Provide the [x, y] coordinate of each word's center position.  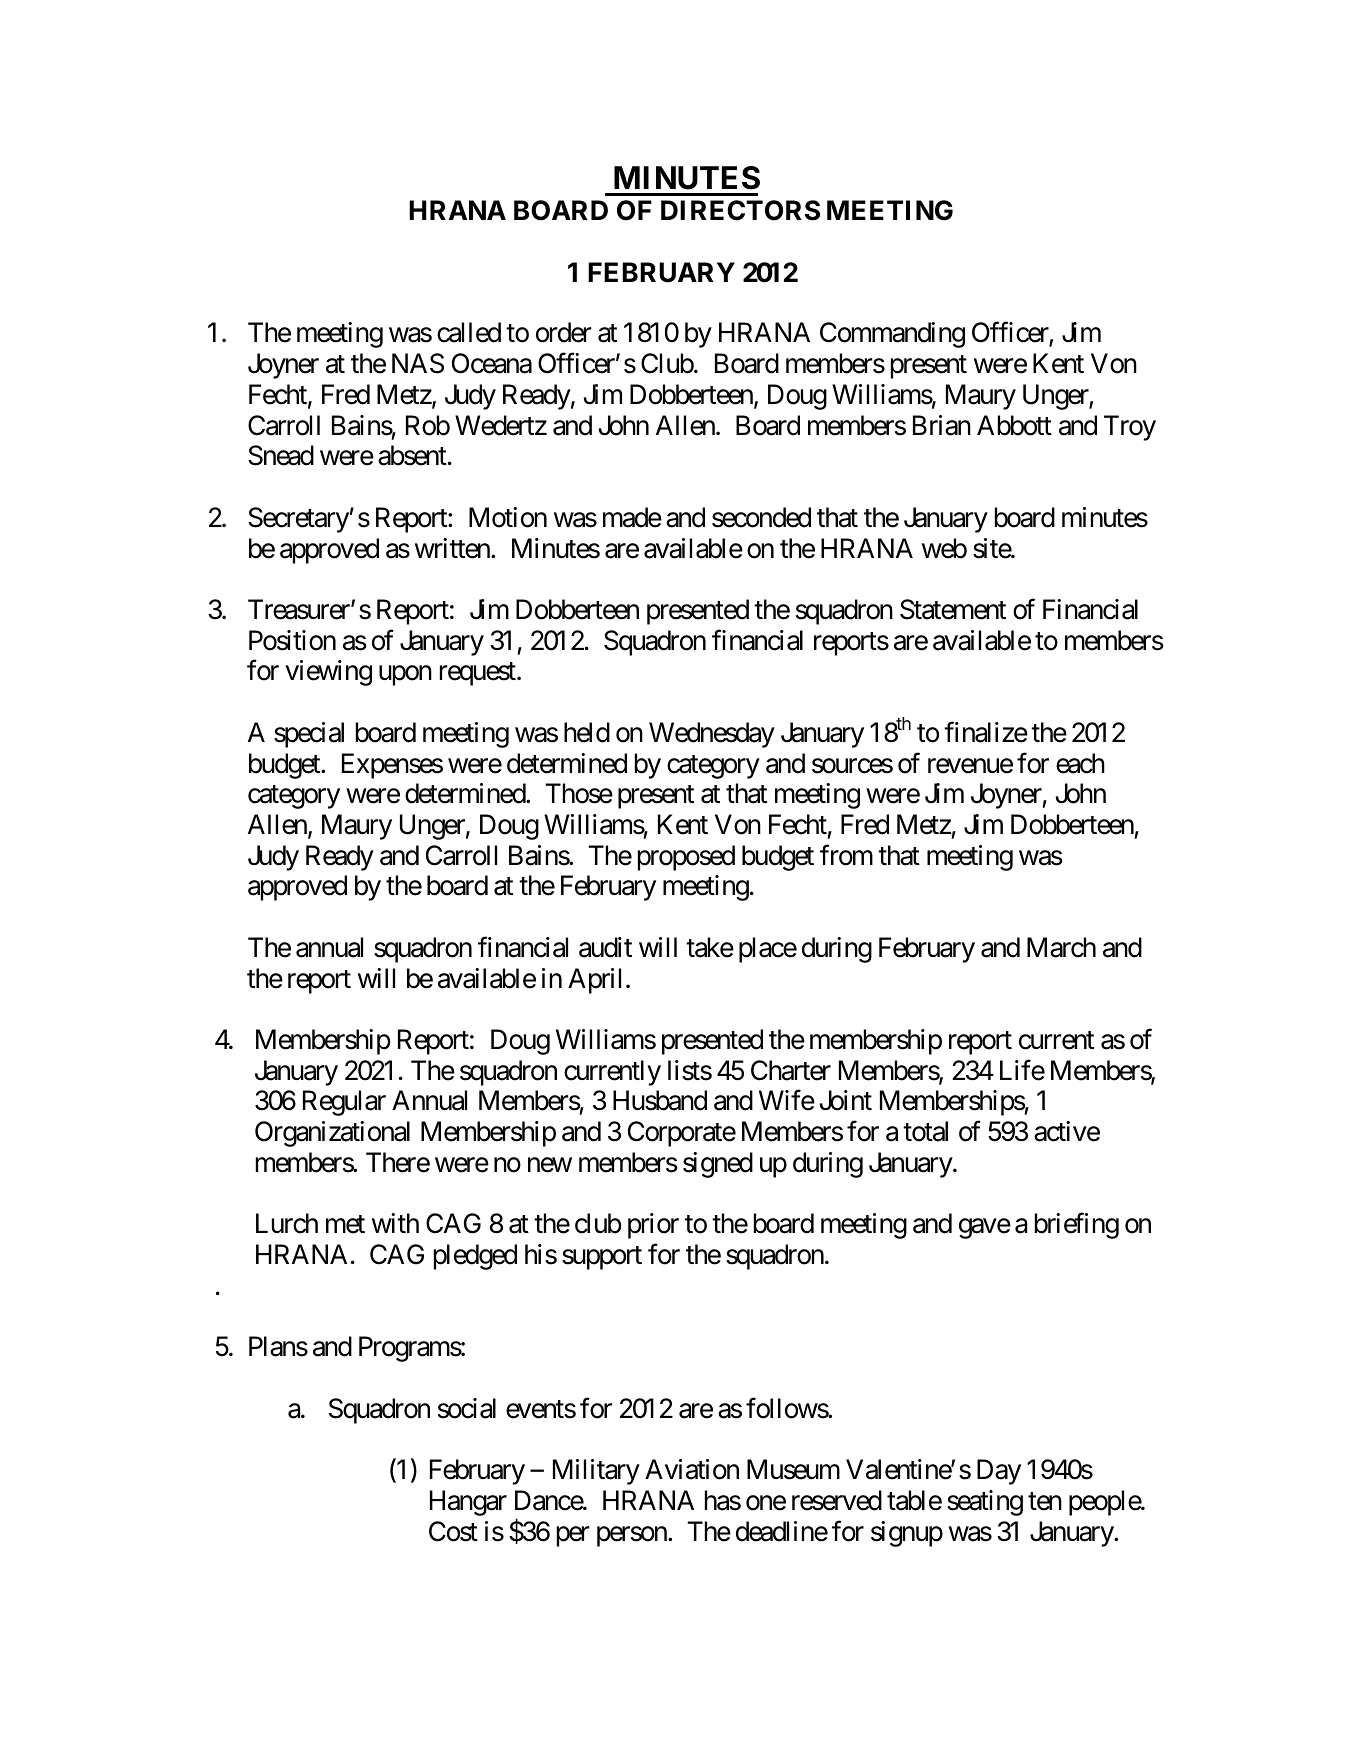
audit [605, 947]
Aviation [692, 1469]
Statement [953, 609]
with [395, 1223]
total [925, 1131]
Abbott [1014, 425]
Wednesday [712, 735]
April [594, 981]
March [1061, 947]
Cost [453, 1531]
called [469, 332]
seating [985, 1503]
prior [653, 1226]
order [564, 332]
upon [405, 676]
